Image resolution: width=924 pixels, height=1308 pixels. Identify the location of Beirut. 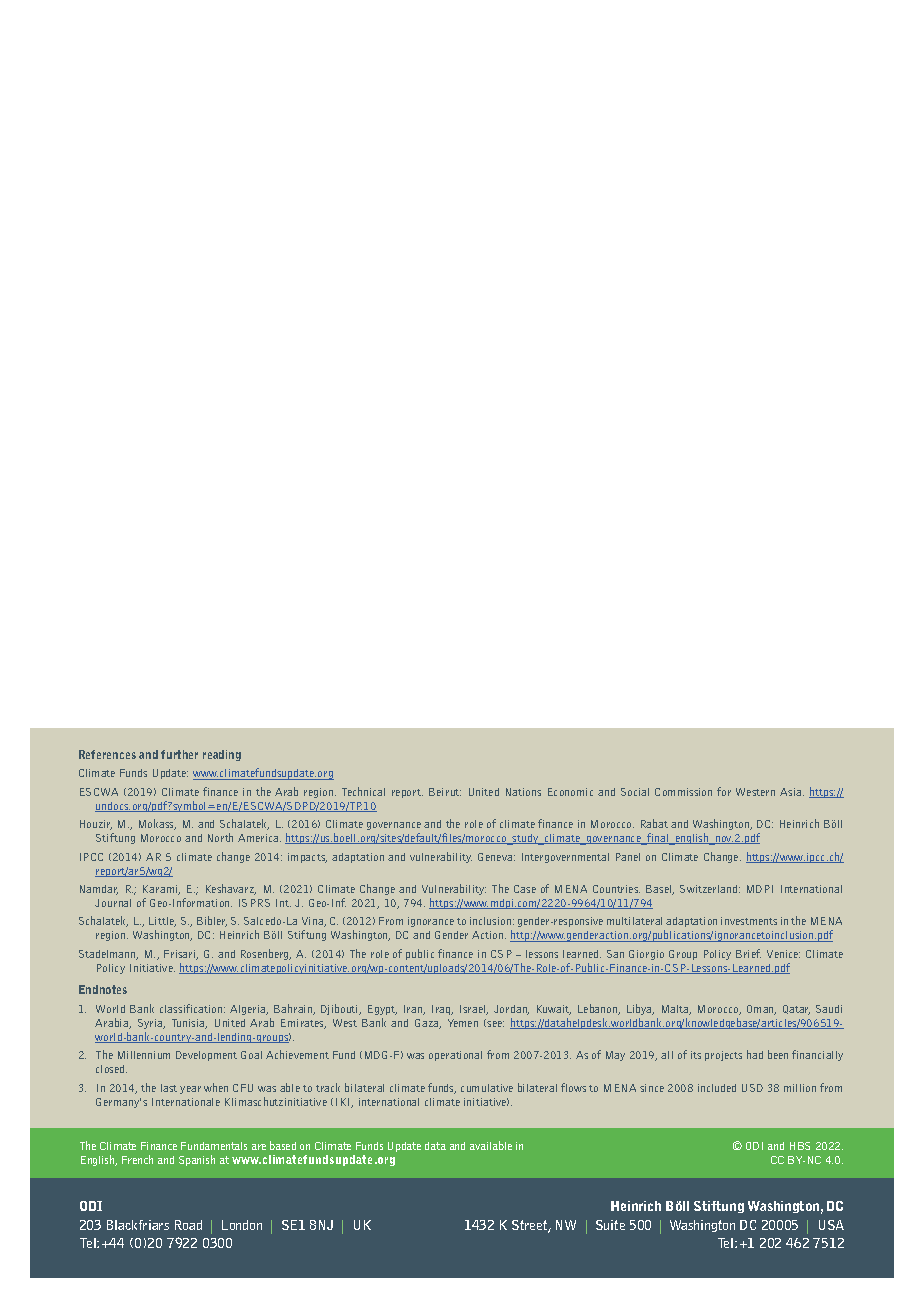
(445, 792).
